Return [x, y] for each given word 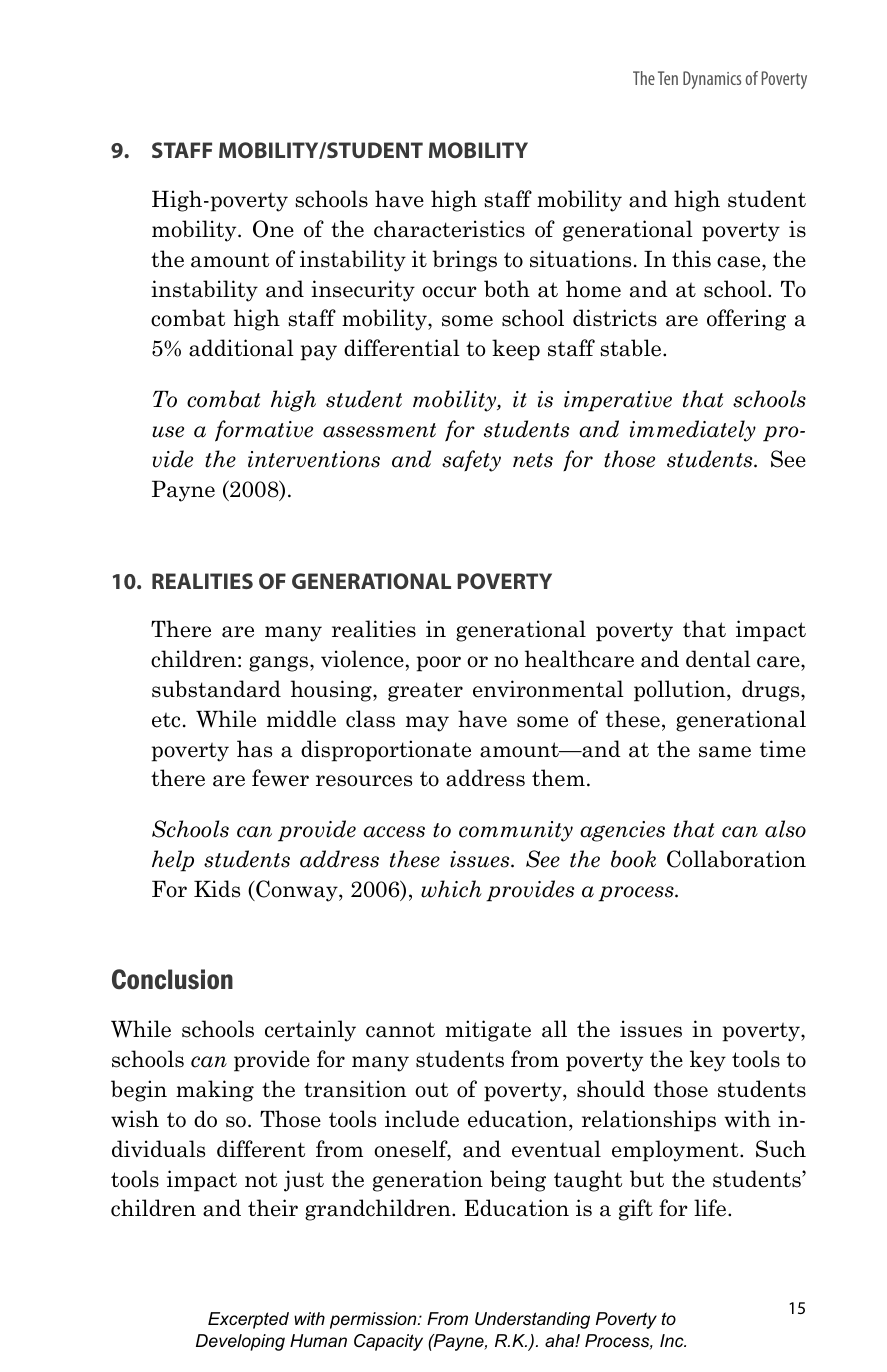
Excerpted [248, 1320]
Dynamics [712, 80]
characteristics [449, 229]
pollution [681, 691]
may [427, 724]
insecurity [363, 291]
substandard [216, 689]
